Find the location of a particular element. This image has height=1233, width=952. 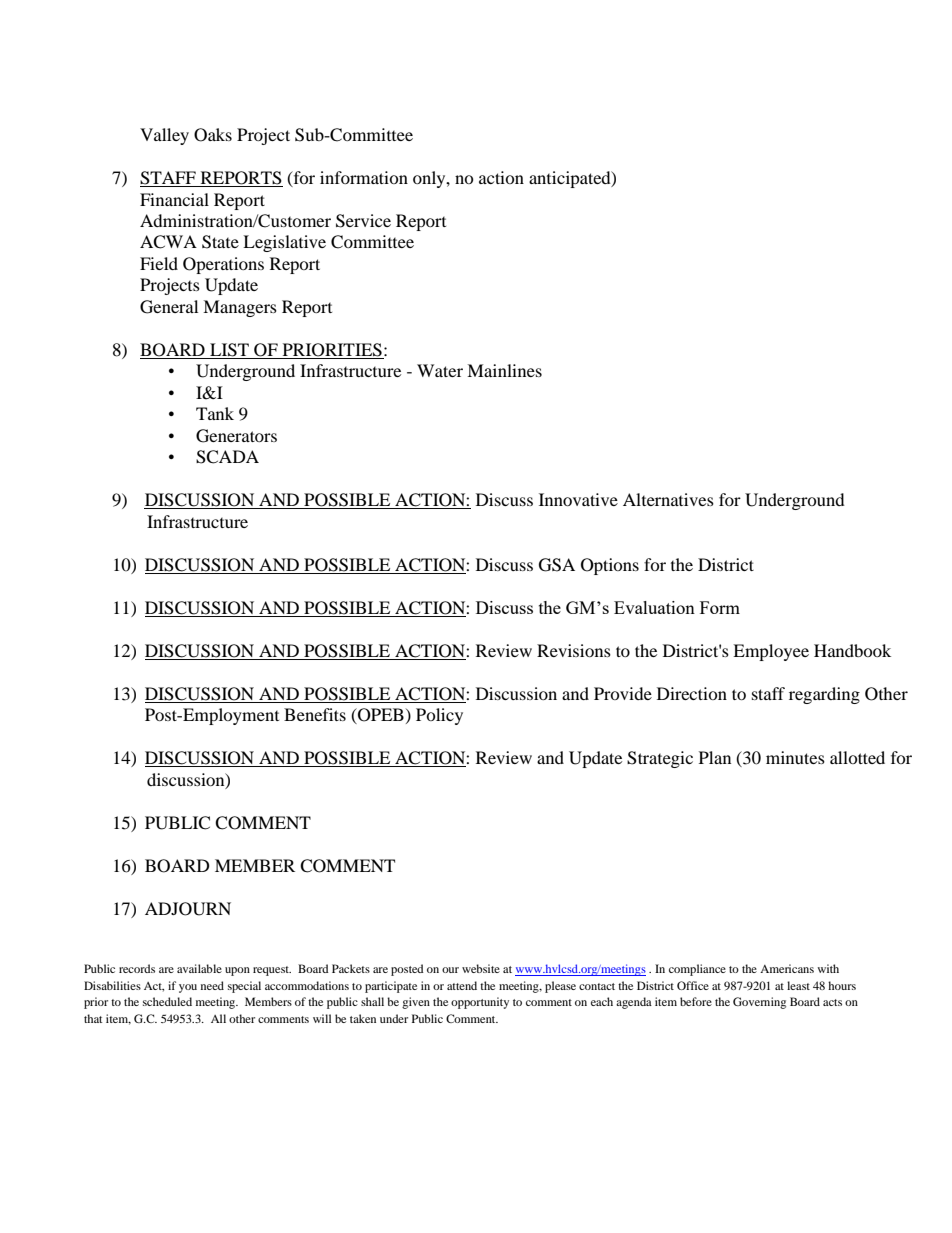

Service is located at coordinates (363, 221).
